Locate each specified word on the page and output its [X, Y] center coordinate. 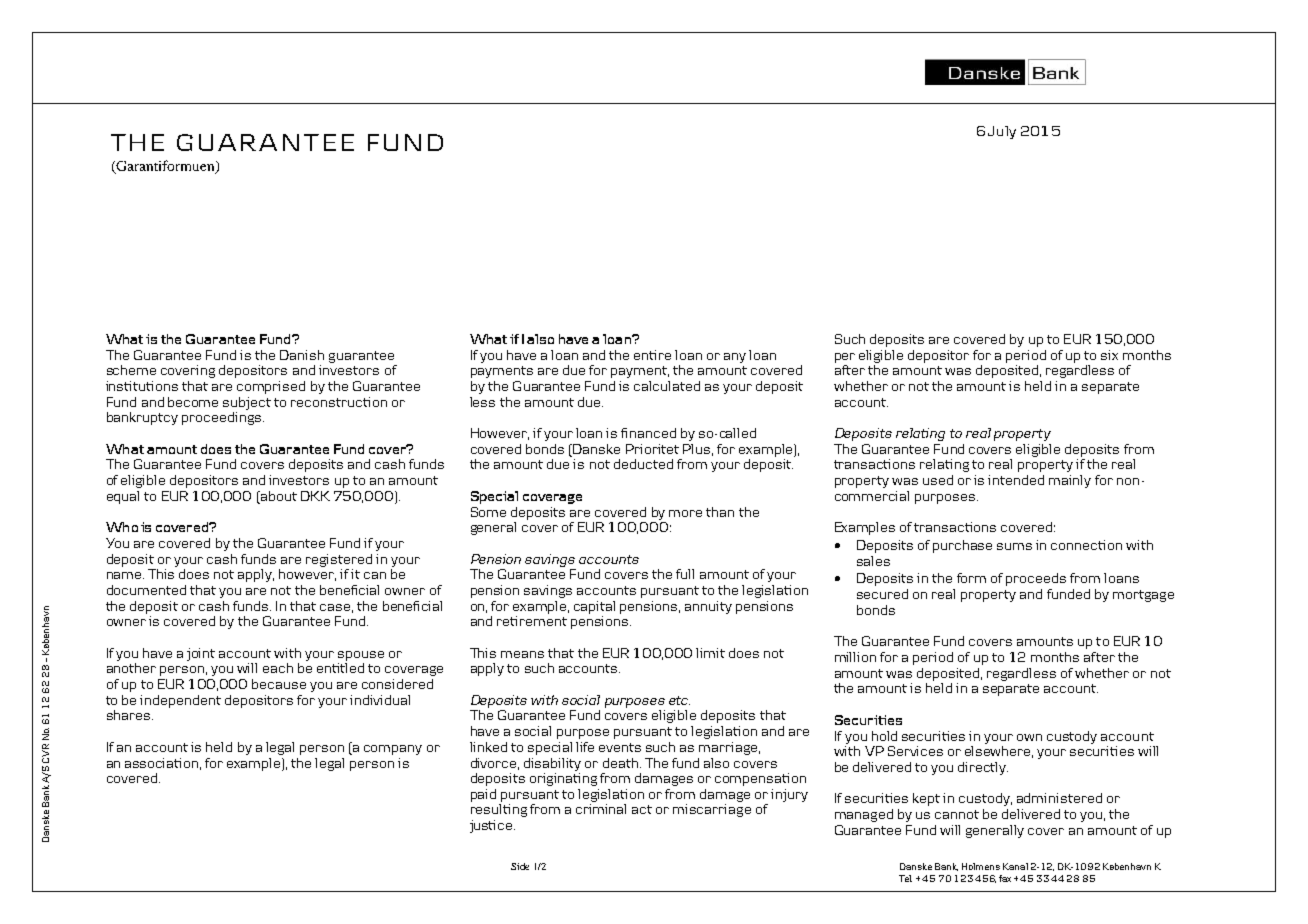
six [1109, 355]
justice [492, 826]
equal [123, 497]
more [685, 513]
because [279, 684]
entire [652, 355]
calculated [667, 386]
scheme [131, 370]
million [855, 657]
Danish [302, 355]
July [1002, 132]
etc [679, 700]
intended [1016, 480]
